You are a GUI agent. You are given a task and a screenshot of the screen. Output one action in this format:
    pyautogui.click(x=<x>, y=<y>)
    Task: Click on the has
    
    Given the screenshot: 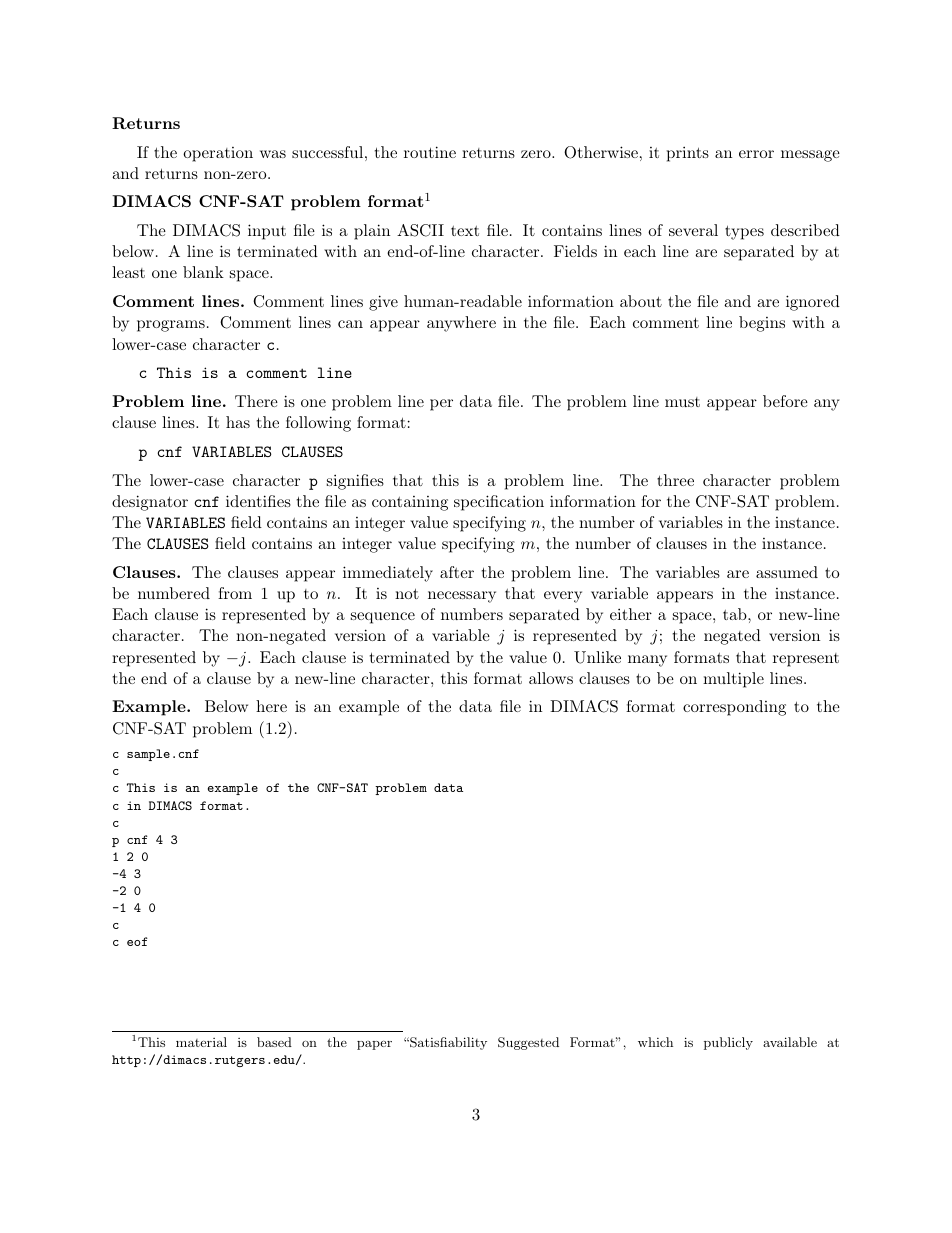 What is the action you would take?
    pyautogui.click(x=238, y=422)
